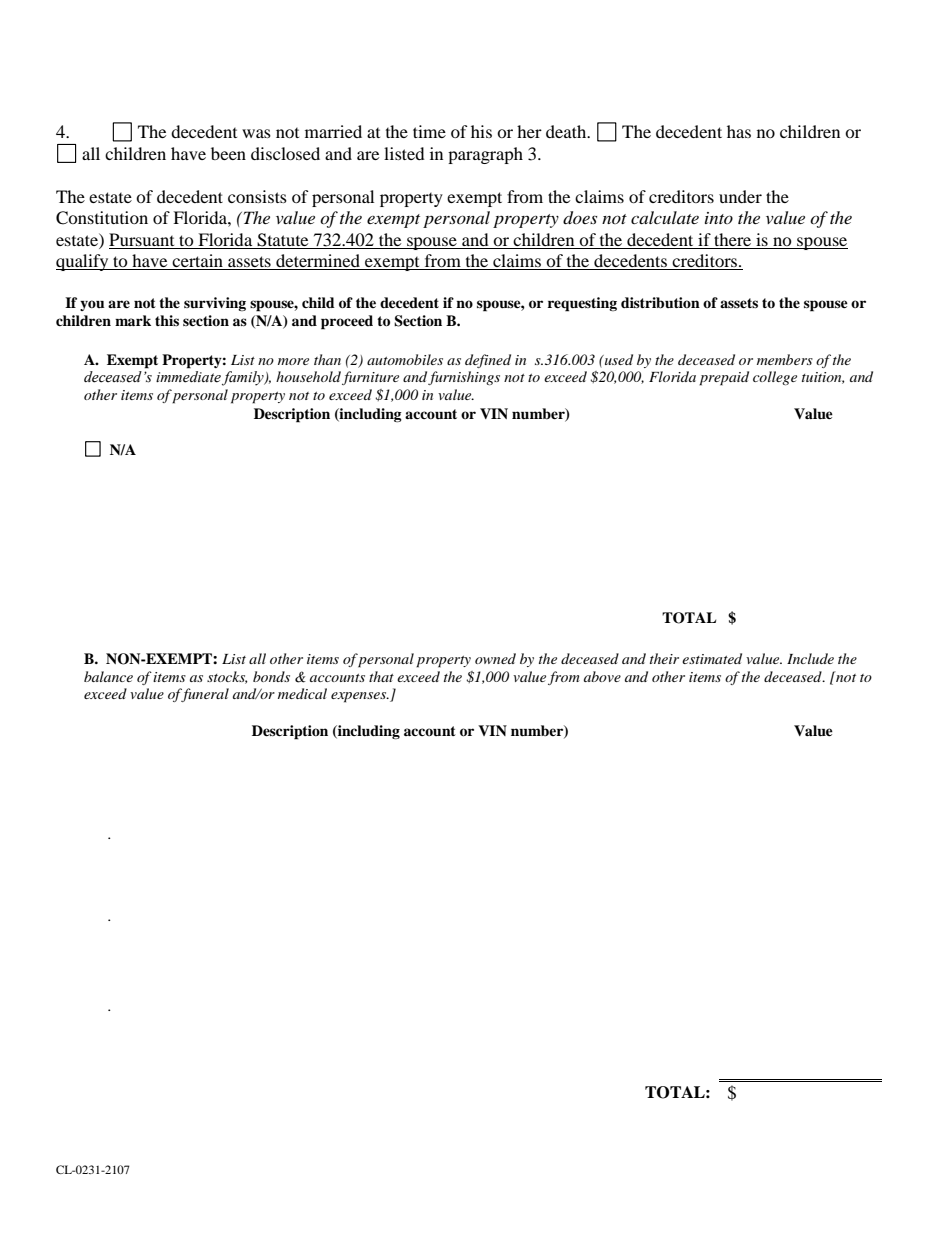  I want to click on household, so click(308, 376).
